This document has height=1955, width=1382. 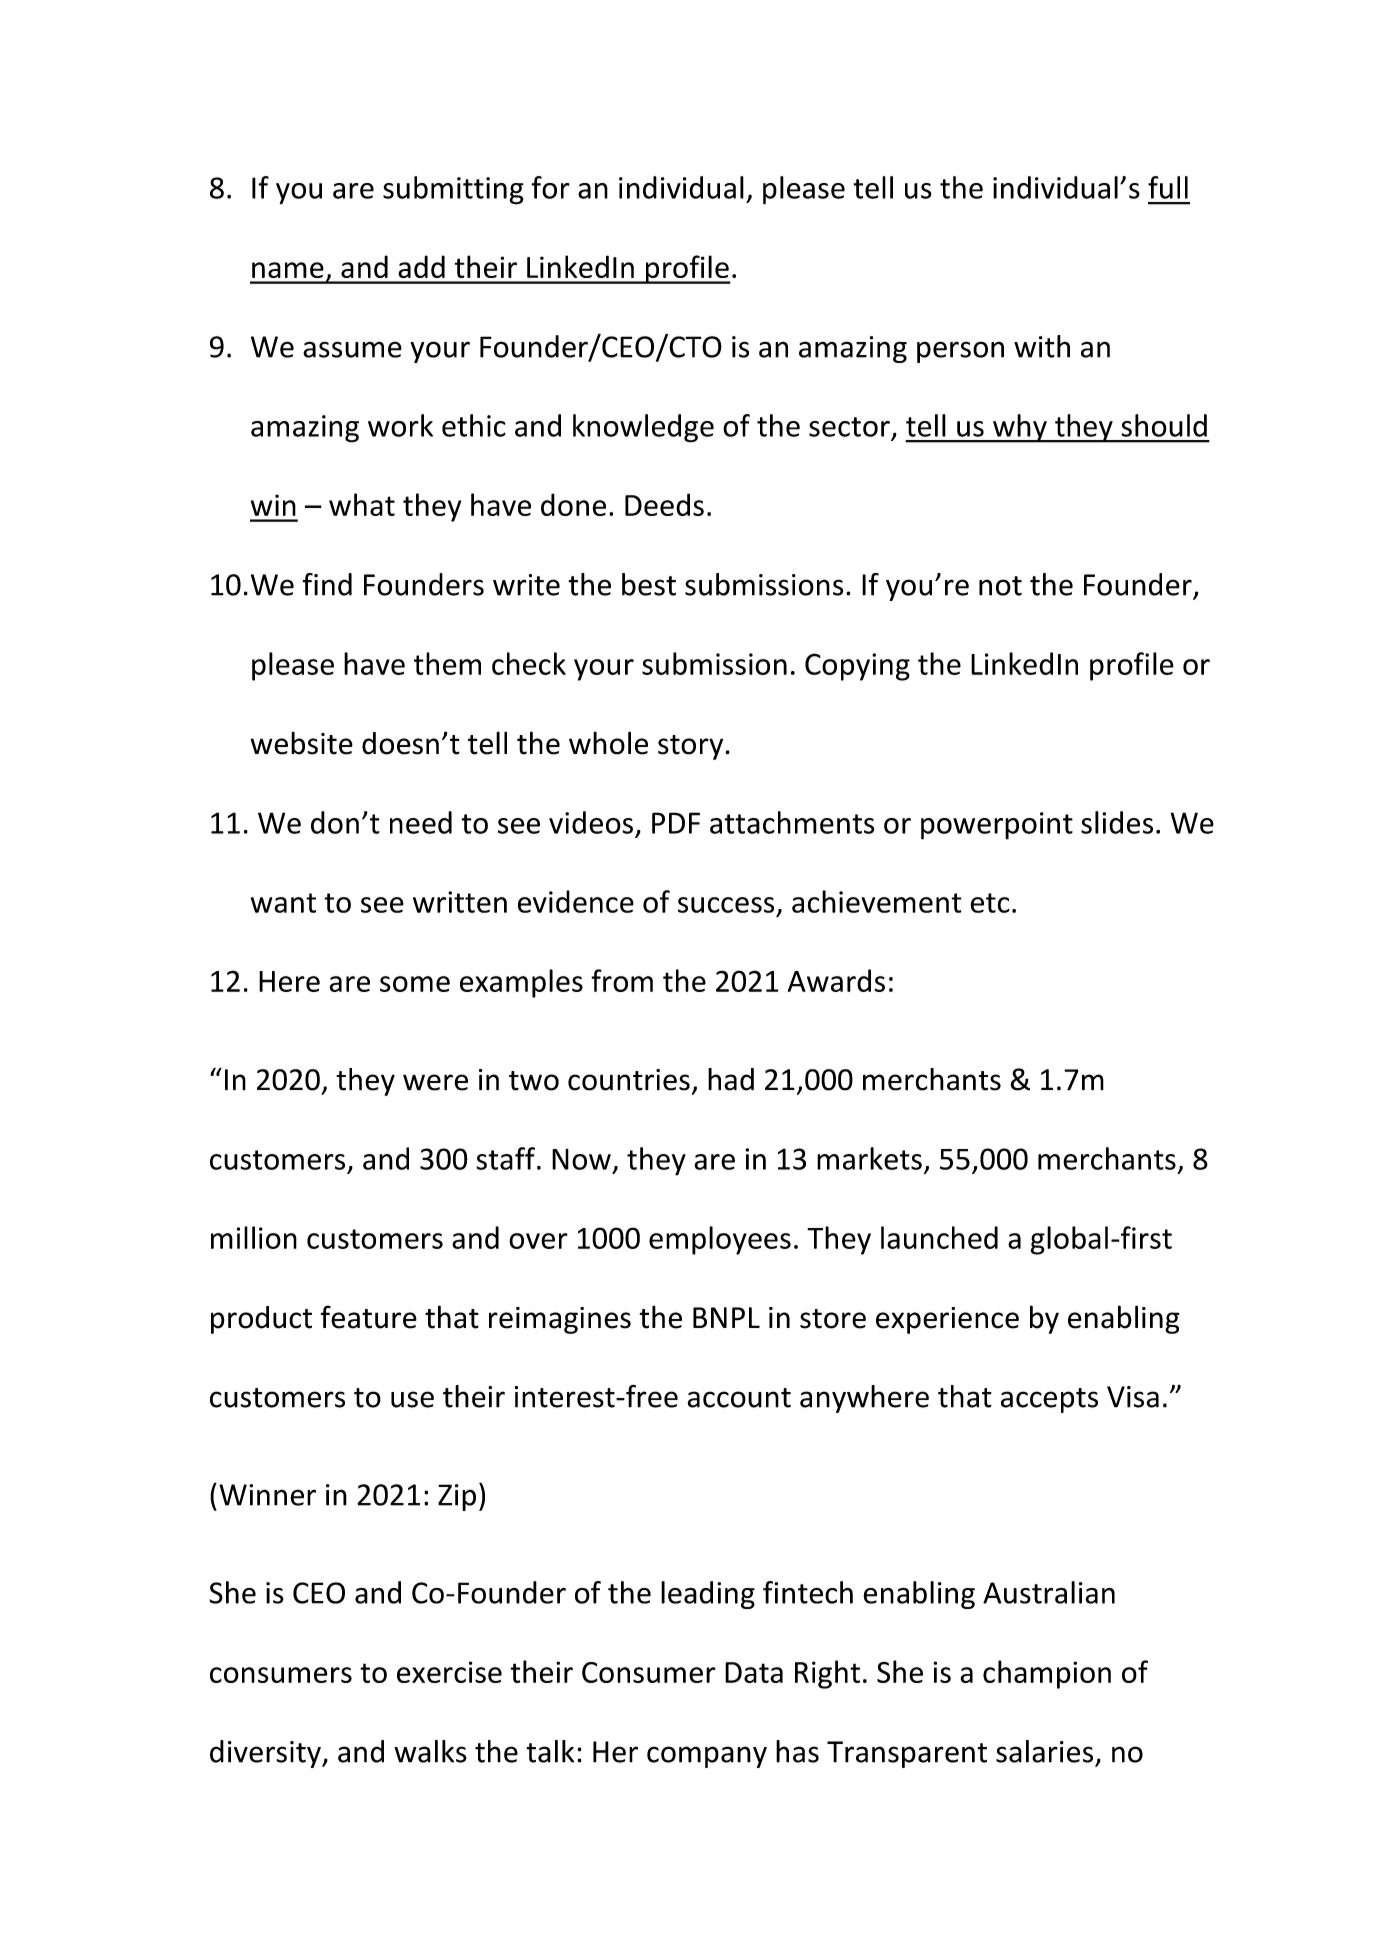 I want to click on submitting, so click(x=453, y=190).
